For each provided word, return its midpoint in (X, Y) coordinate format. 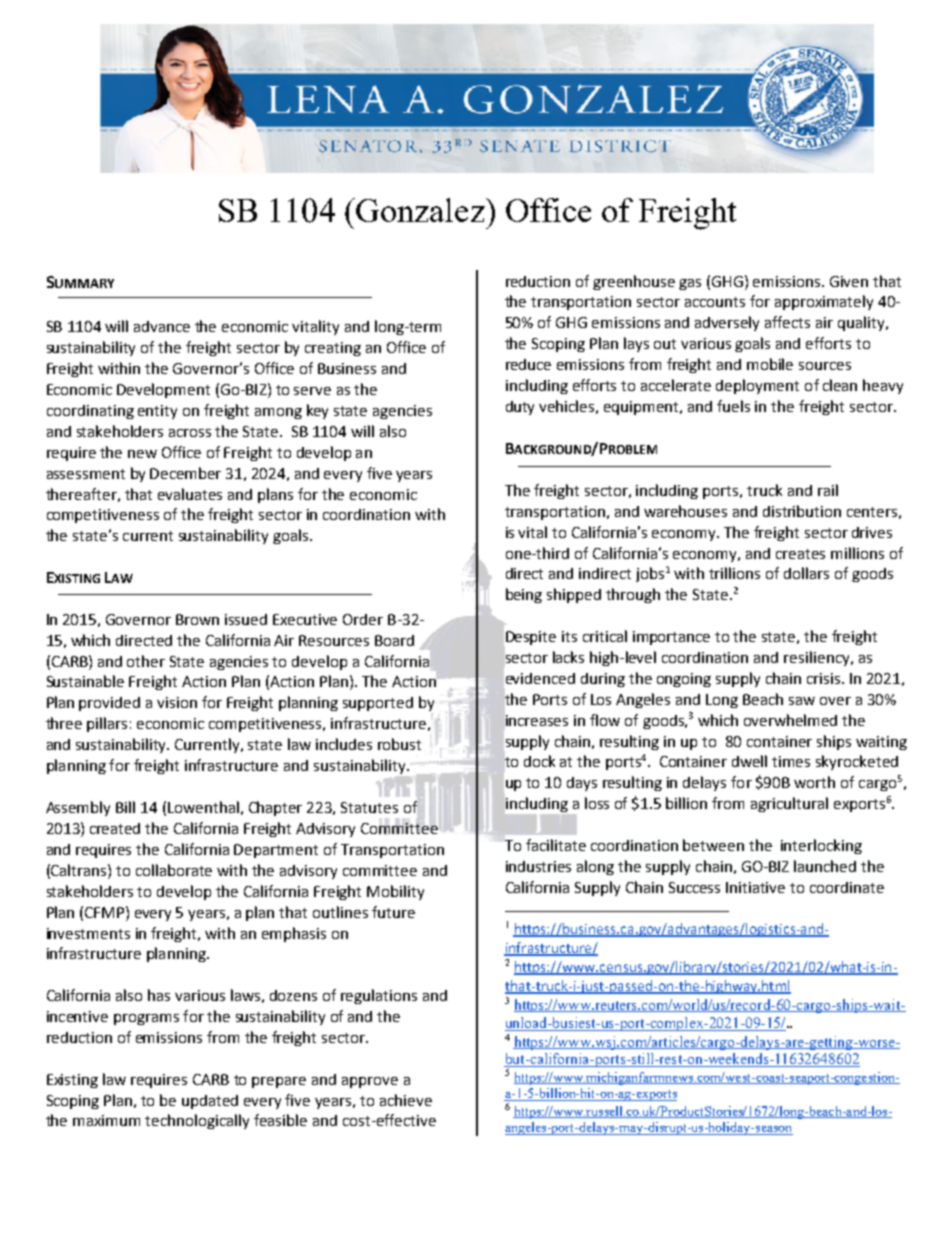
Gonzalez (420, 210)
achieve (406, 1100)
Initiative (755, 887)
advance (162, 326)
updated (210, 1102)
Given (849, 281)
